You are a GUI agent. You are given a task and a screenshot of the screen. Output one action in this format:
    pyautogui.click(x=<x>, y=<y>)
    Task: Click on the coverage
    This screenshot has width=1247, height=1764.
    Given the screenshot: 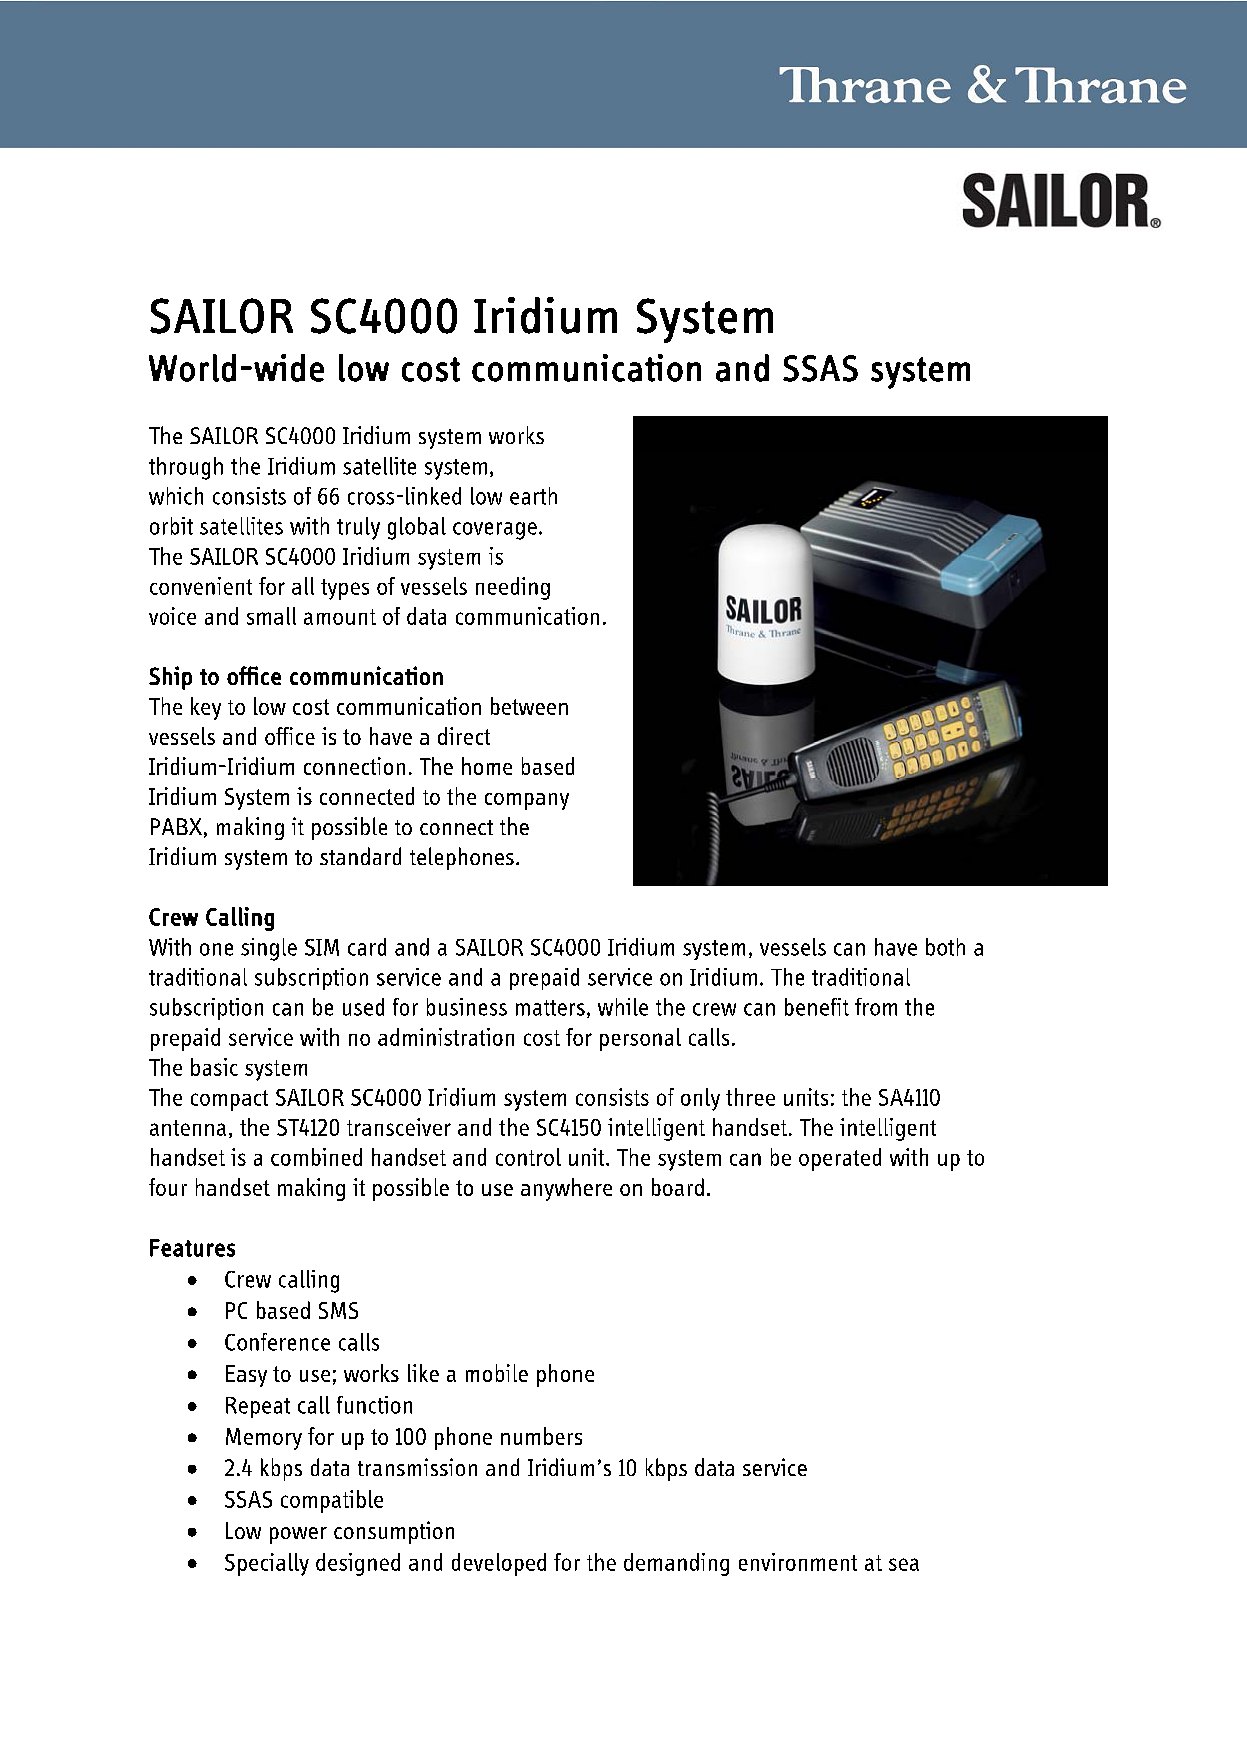 What is the action you would take?
    pyautogui.click(x=495, y=531)
